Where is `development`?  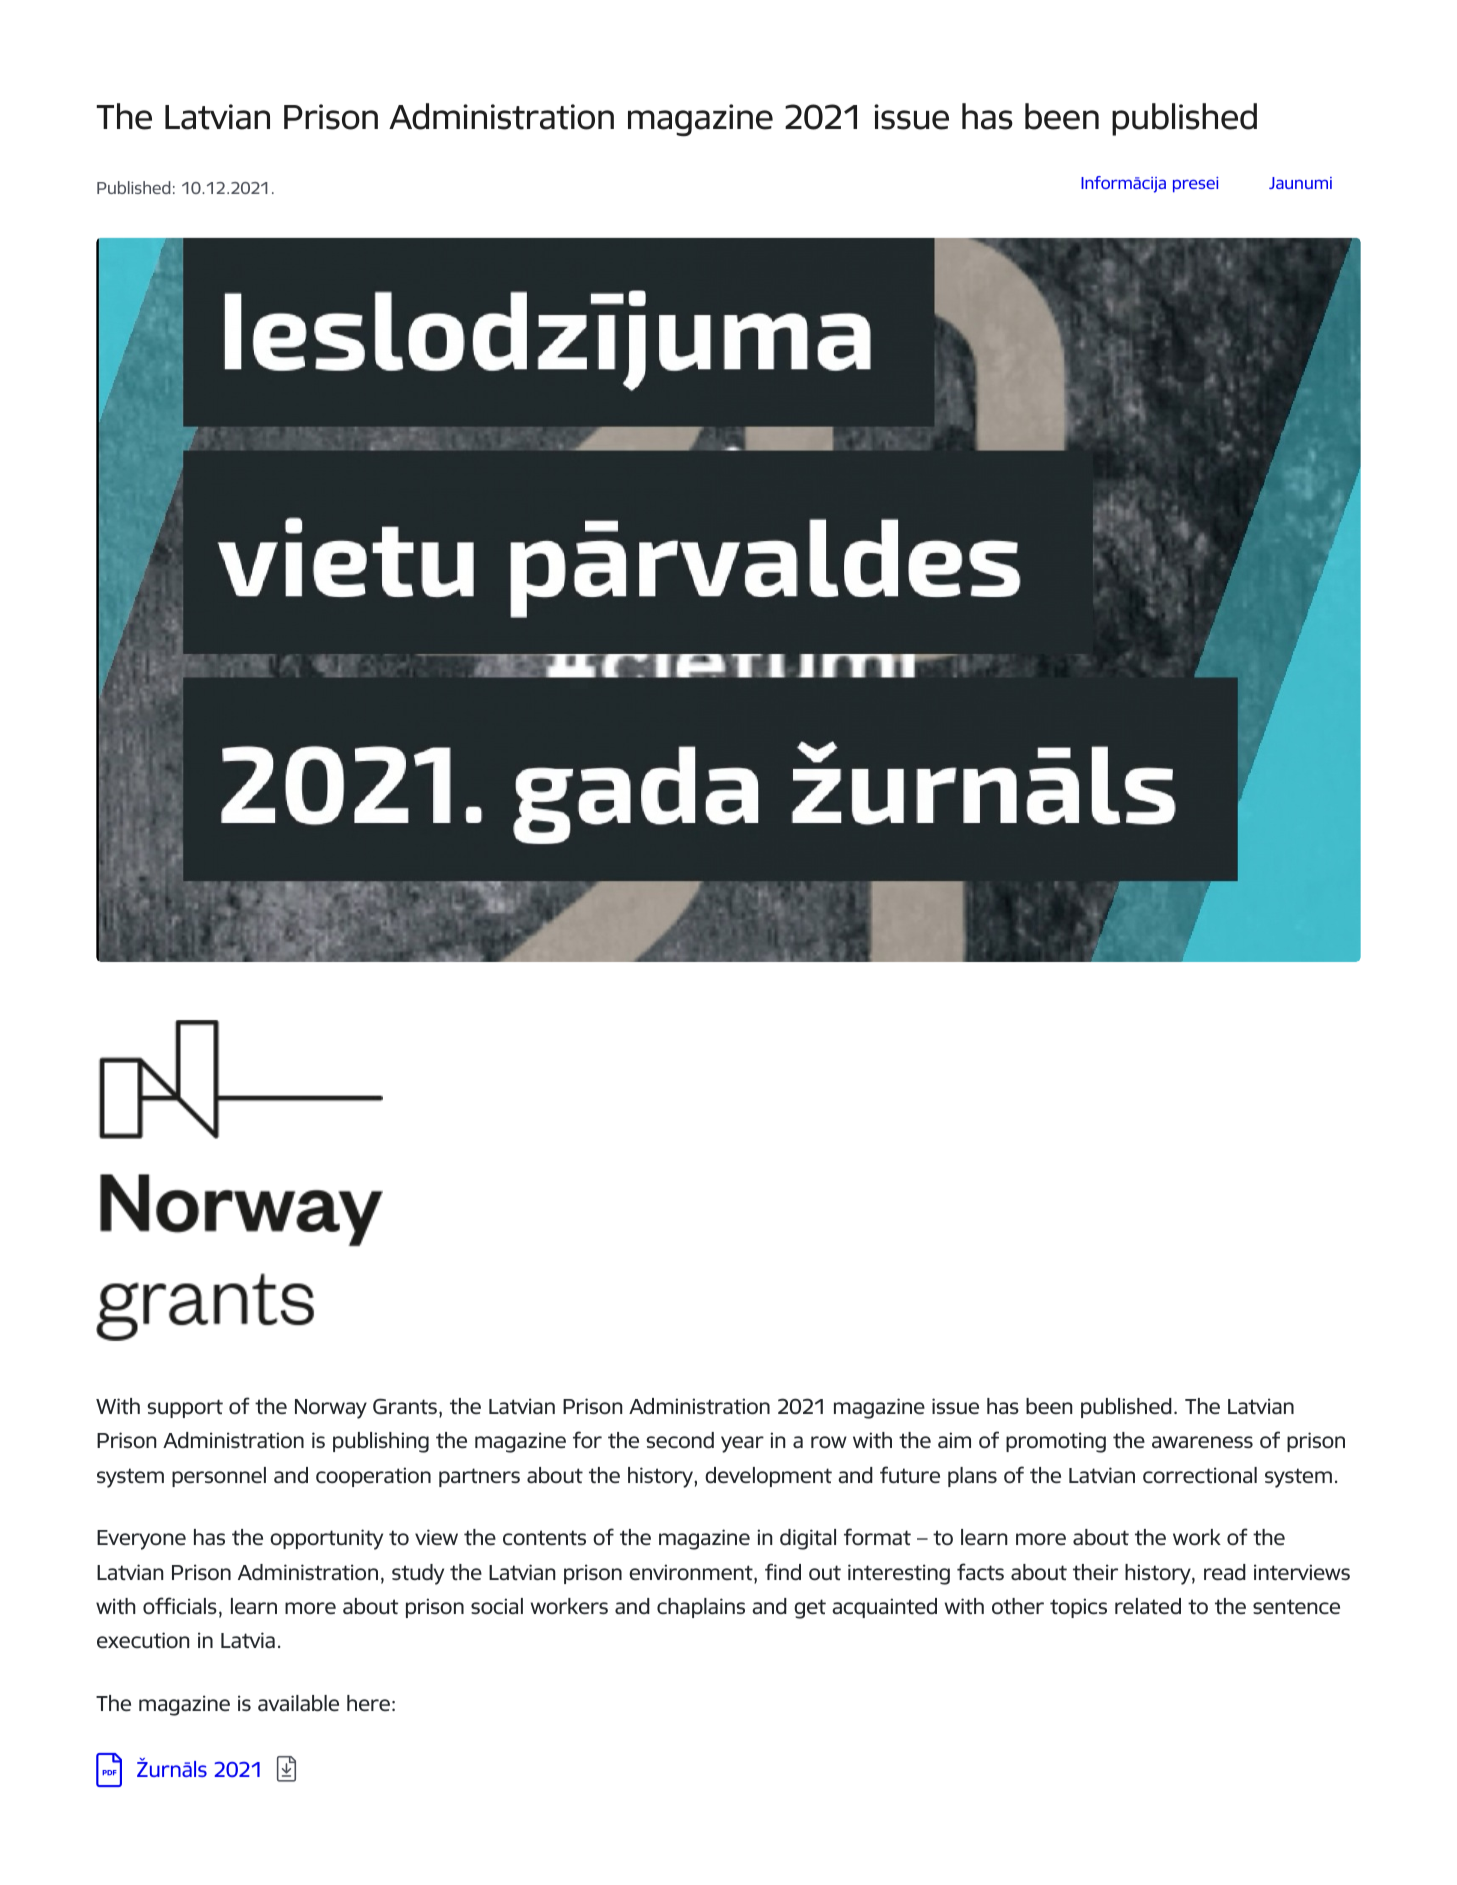 development is located at coordinates (768, 1477).
